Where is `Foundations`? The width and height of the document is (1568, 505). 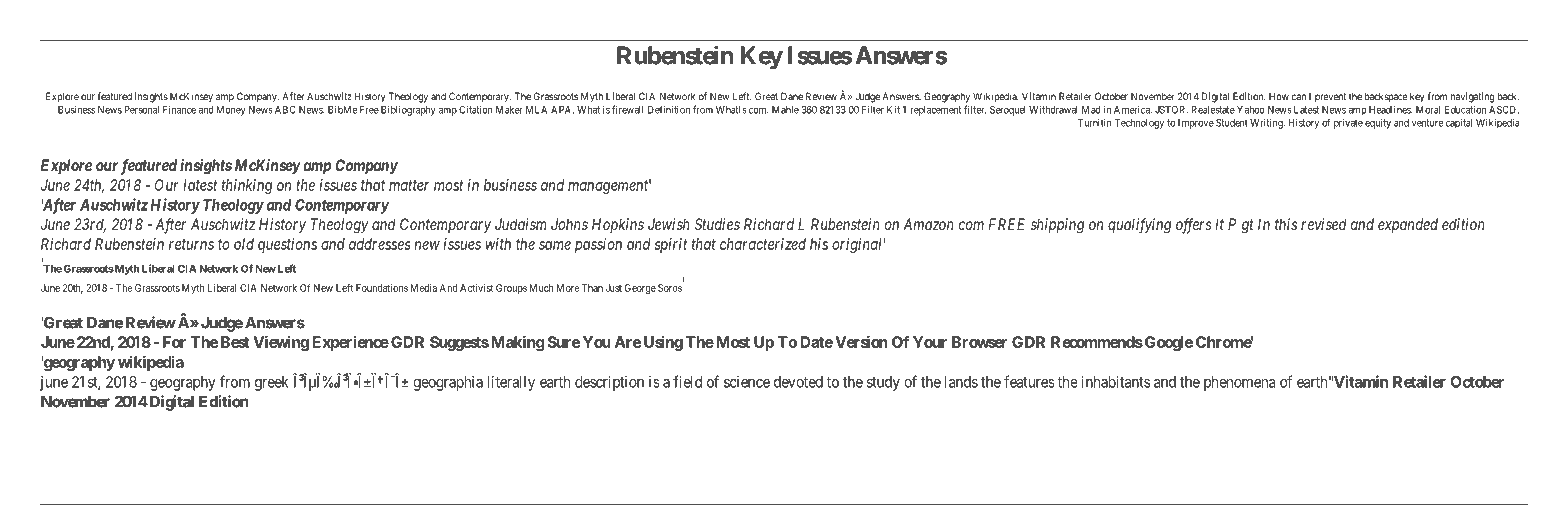 Foundations is located at coordinates (382, 288).
